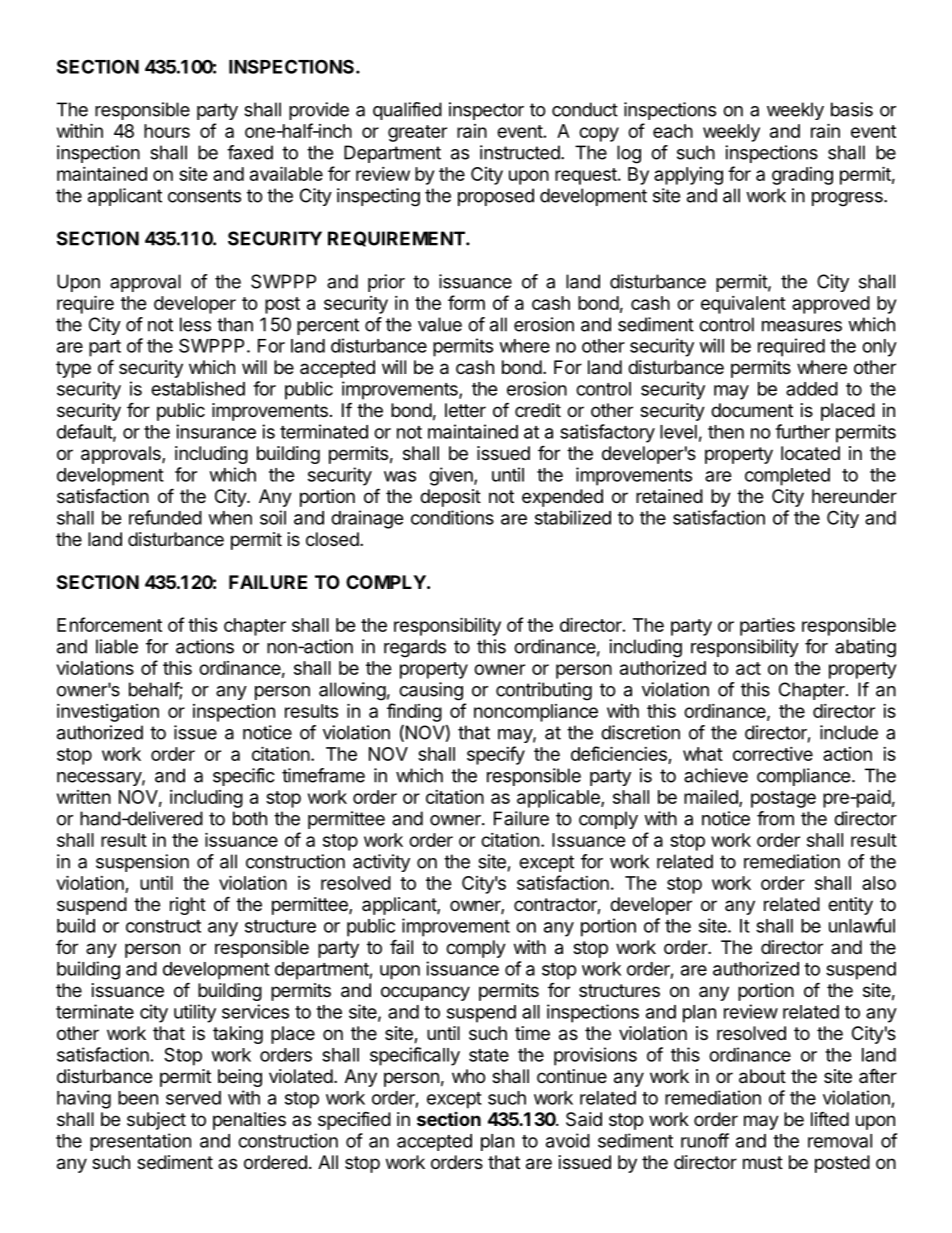 This image has height=1233, width=952. I want to click on completed, so click(787, 477).
